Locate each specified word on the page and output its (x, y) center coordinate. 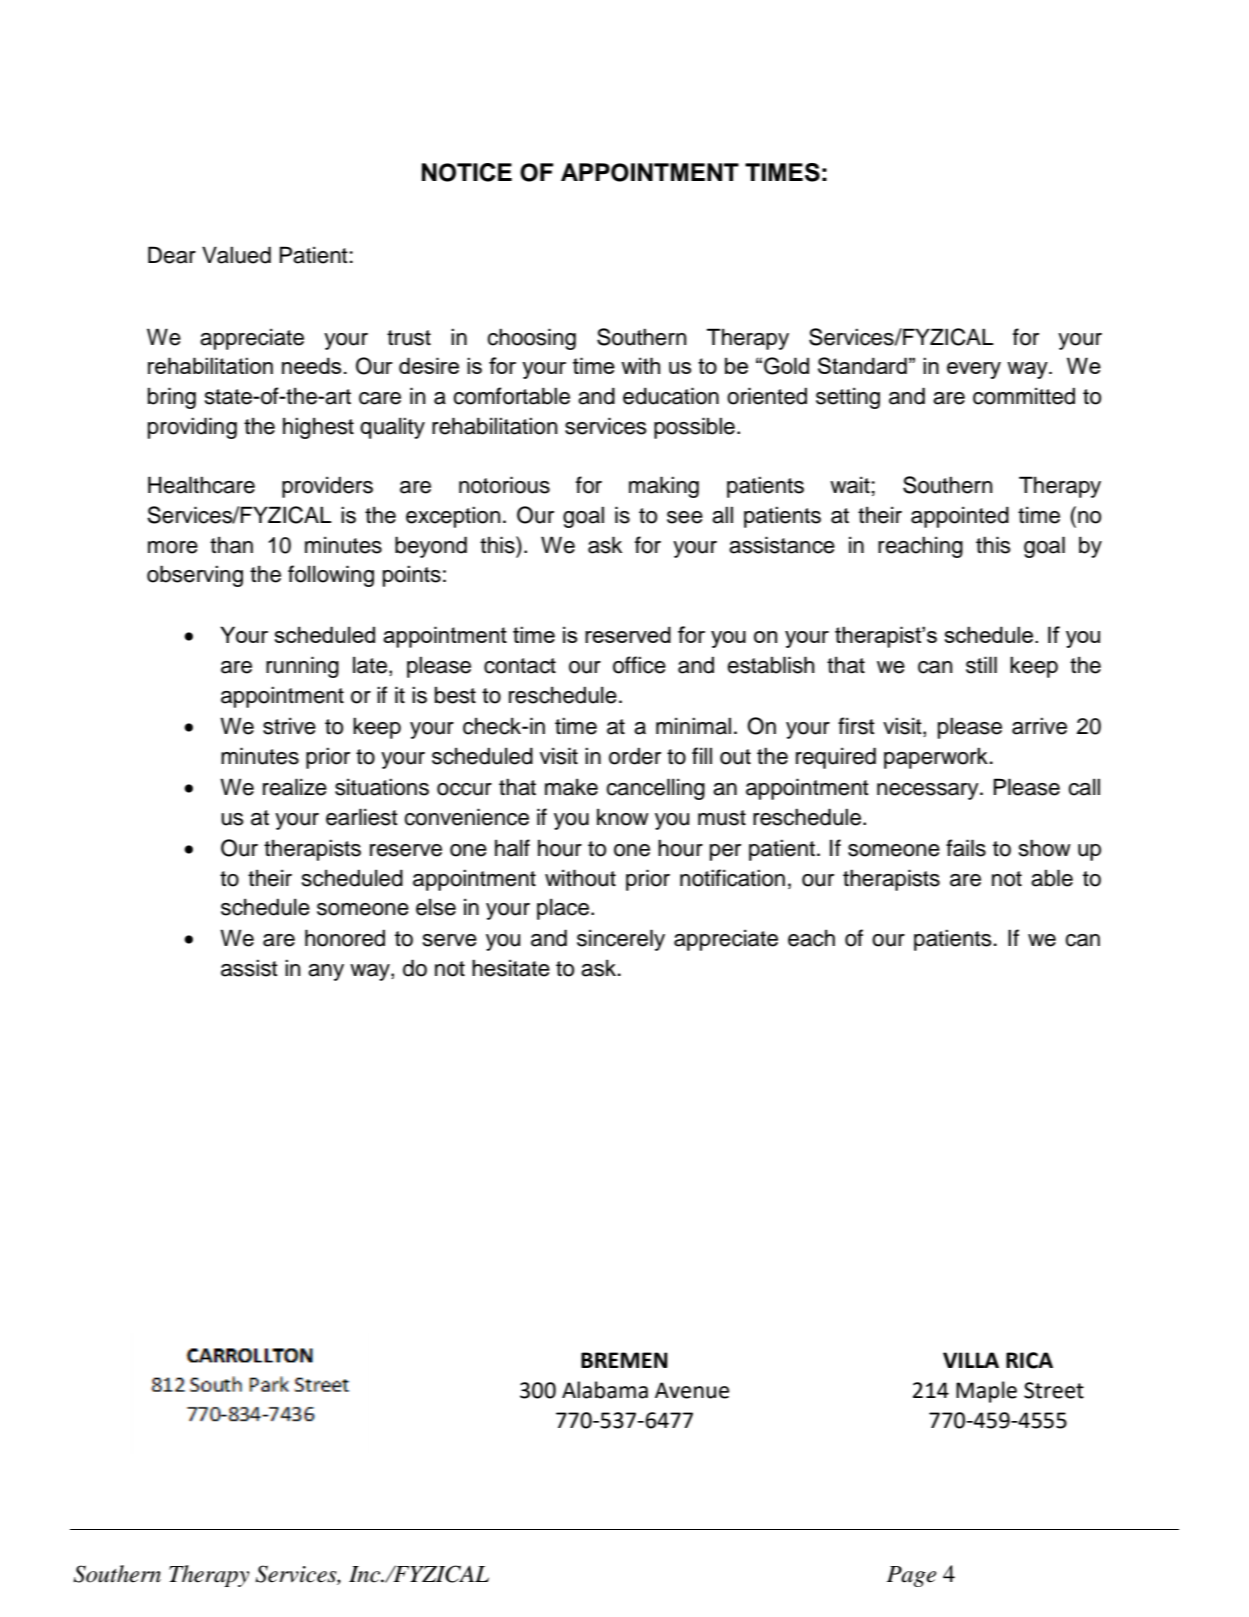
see (685, 517)
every (974, 370)
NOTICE (467, 172)
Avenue (692, 1390)
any (326, 972)
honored (345, 938)
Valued (236, 255)
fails (966, 848)
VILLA (971, 1360)
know (623, 817)
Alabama (605, 1390)
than (231, 545)
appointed (960, 517)
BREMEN (624, 1360)
